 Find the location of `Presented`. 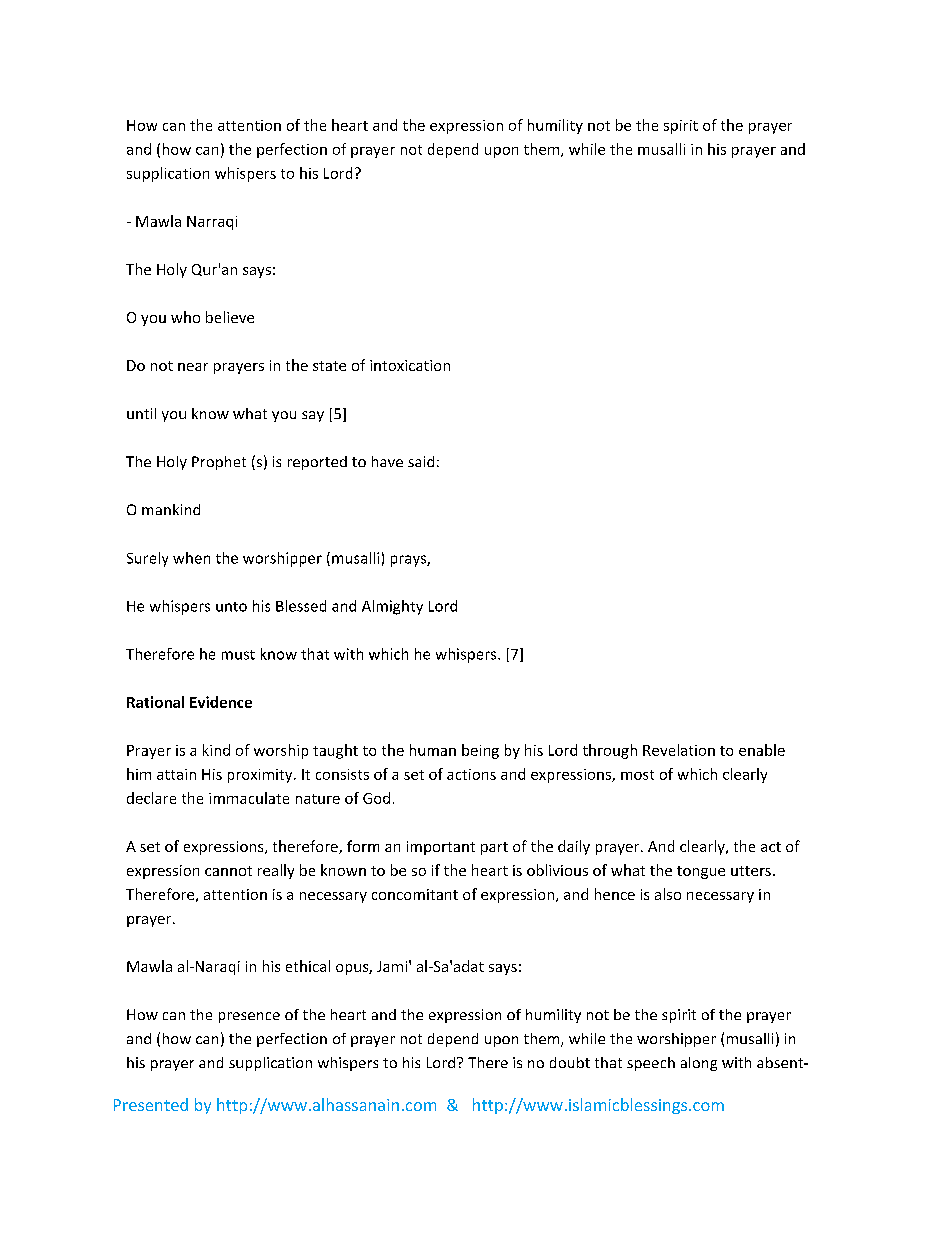

Presented is located at coordinates (151, 1104).
